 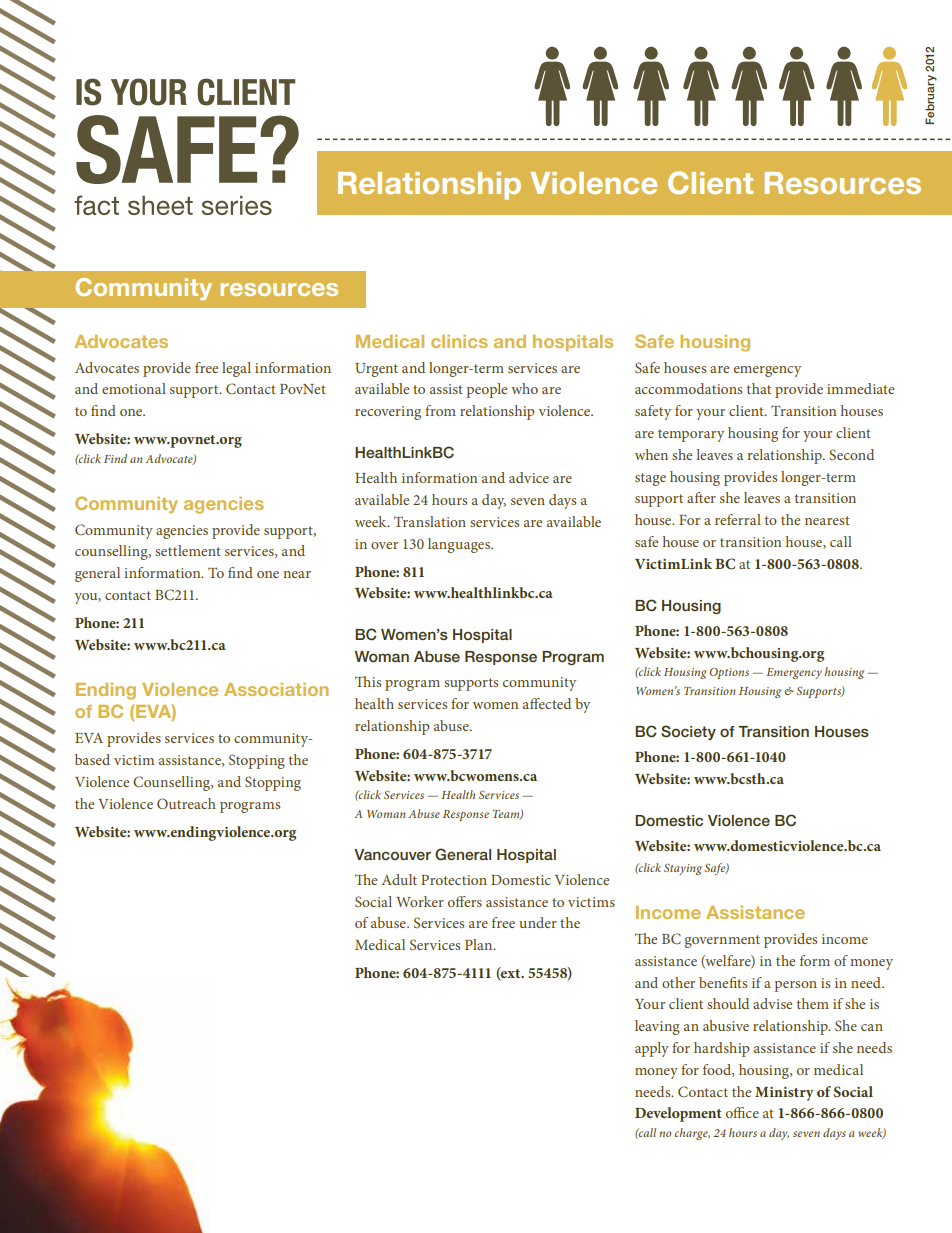 I want to click on languages, so click(x=460, y=545).
